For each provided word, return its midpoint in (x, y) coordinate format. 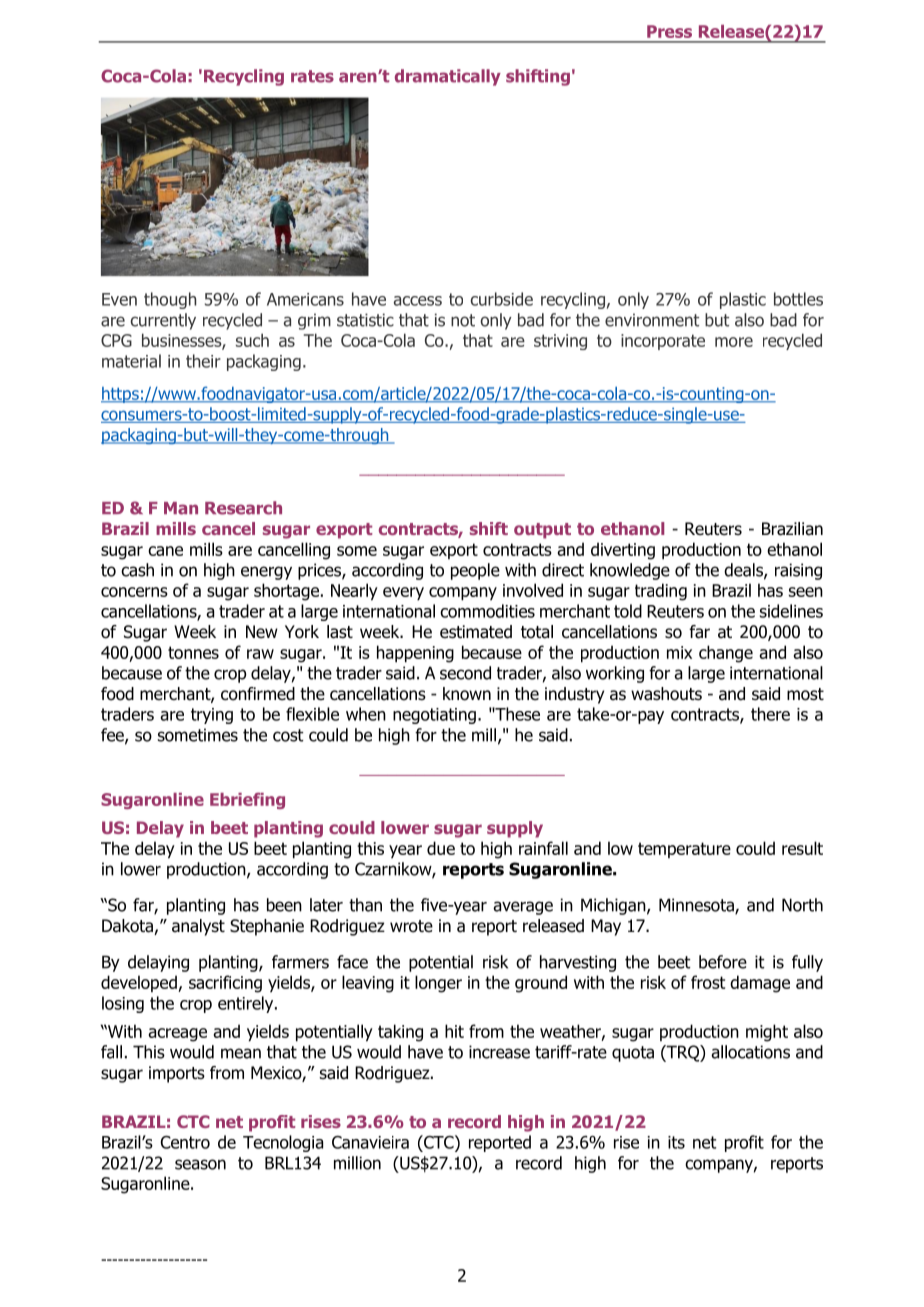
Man (181, 508)
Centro (185, 1142)
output (542, 531)
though (170, 300)
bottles (798, 299)
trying (212, 716)
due (441, 848)
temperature (684, 850)
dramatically (448, 77)
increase (499, 1052)
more (734, 342)
